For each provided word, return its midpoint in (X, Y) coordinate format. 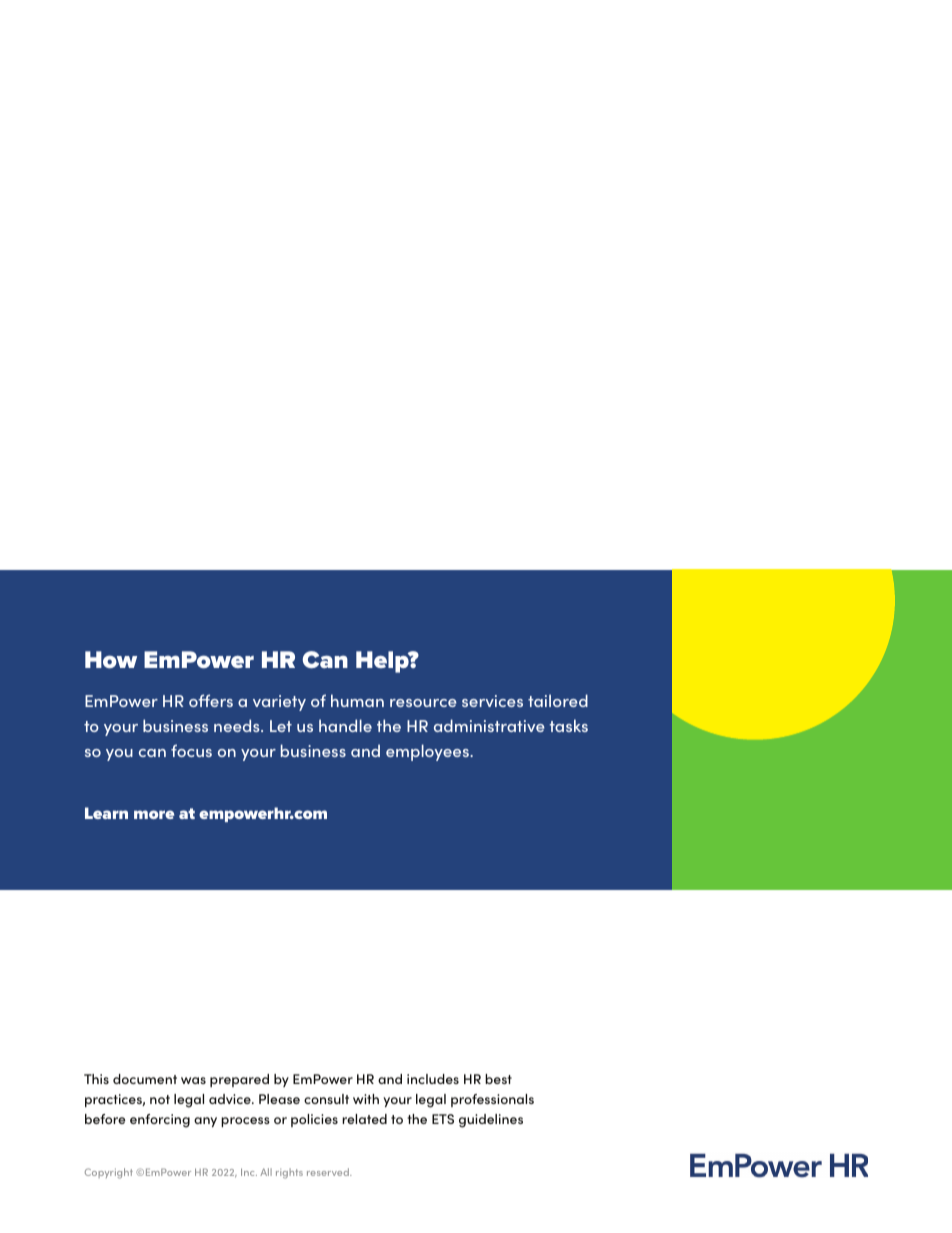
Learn (106, 813)
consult (326, 1099)
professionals (492, 1100)
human (357, 700)
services (492, 701)
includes (433, 1079)
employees (428, 752)
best (498, 1079)
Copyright (109, 1173)
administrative (489, 725)
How (111, 659)
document (145, 1079)
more (154, 814)
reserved (329, 1172)
